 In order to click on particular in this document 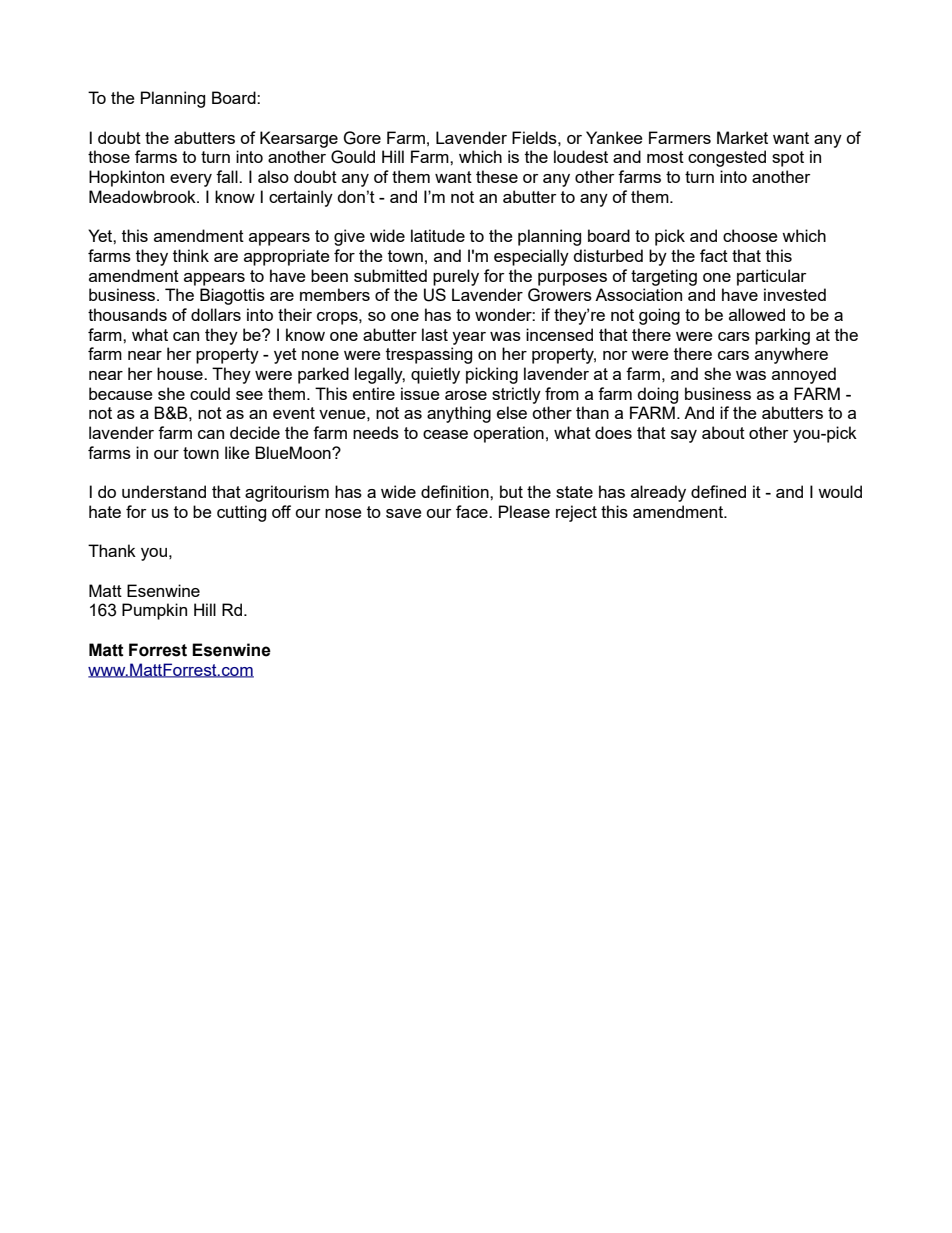, I will do `click(772, 277)`.
